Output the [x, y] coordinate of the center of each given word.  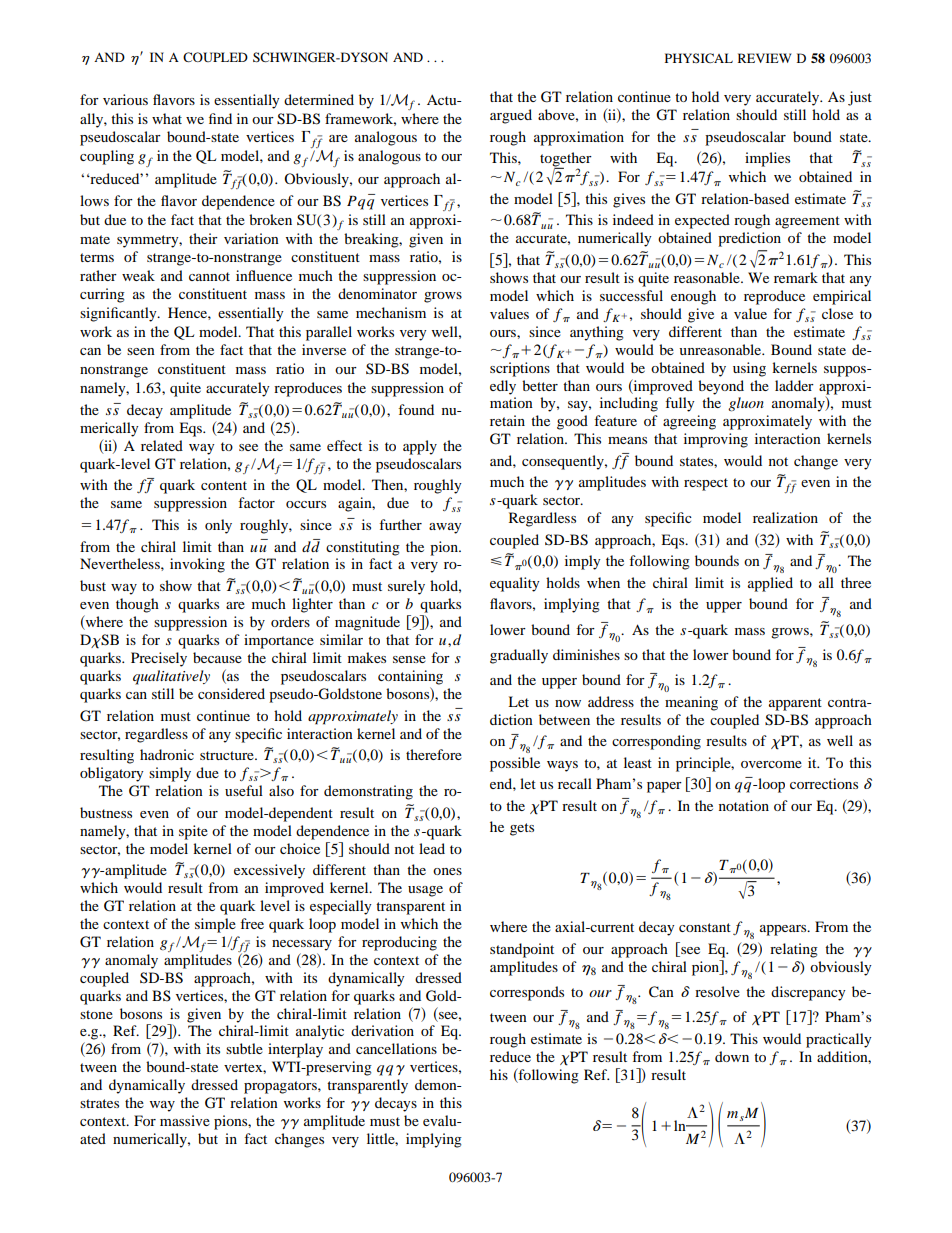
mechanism [391, 312]
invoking [197, 565]
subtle [244, 1048]
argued [511, 116]
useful [244, 790]
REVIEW [764, 58]
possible [515, 764]
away [445, 528]
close [837, 313]
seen [141, 351]
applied [770, 584]
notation [744, 805]
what [167, 118]
